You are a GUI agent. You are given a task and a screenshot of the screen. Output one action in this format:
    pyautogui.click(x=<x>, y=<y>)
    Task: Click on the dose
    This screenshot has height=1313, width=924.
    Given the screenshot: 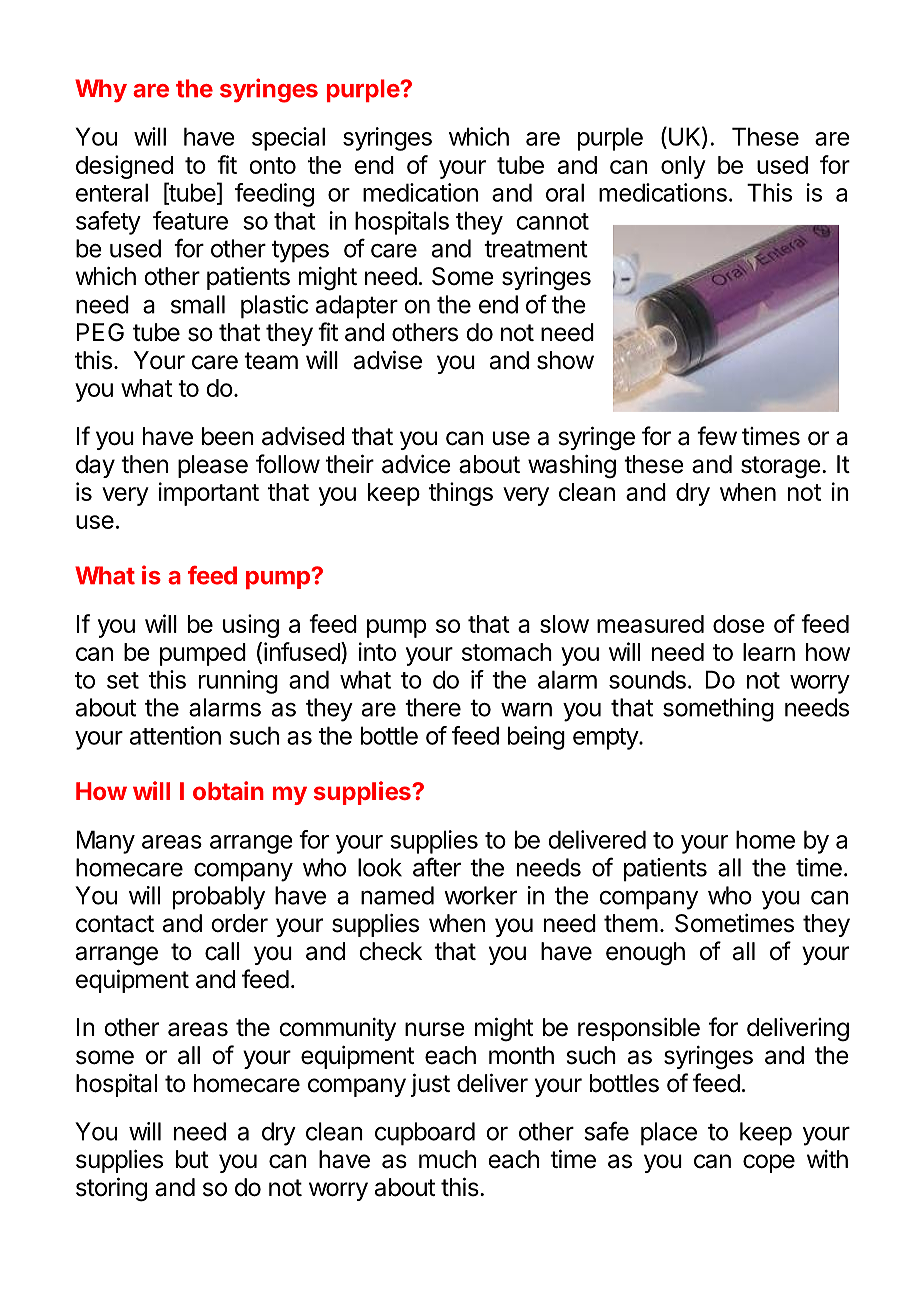 What is the action you would take?
    pyautogui.click(x=739, y=624)
